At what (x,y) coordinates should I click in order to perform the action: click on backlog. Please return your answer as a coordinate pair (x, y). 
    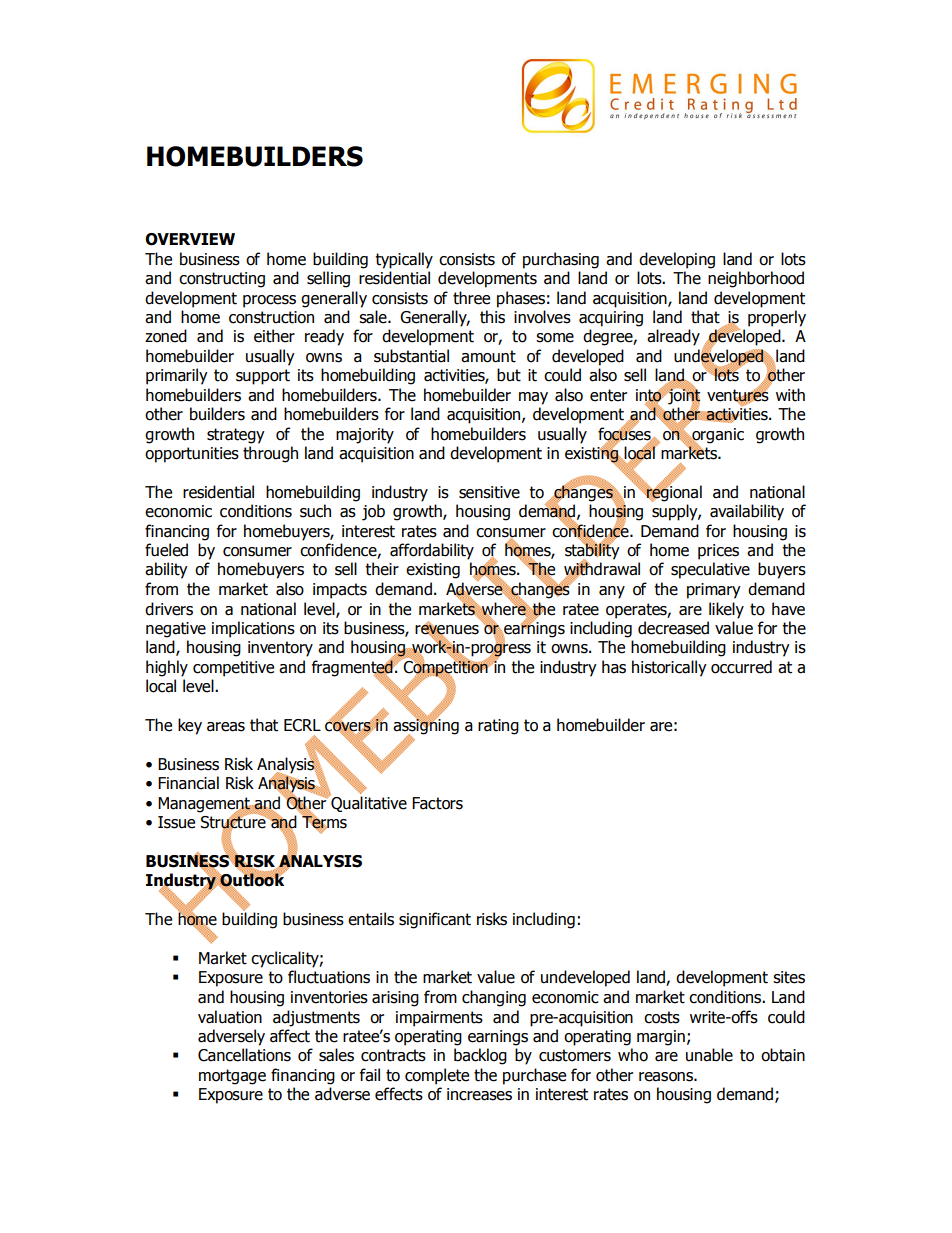
    Looking at the image, I should click on (480, 1056).
